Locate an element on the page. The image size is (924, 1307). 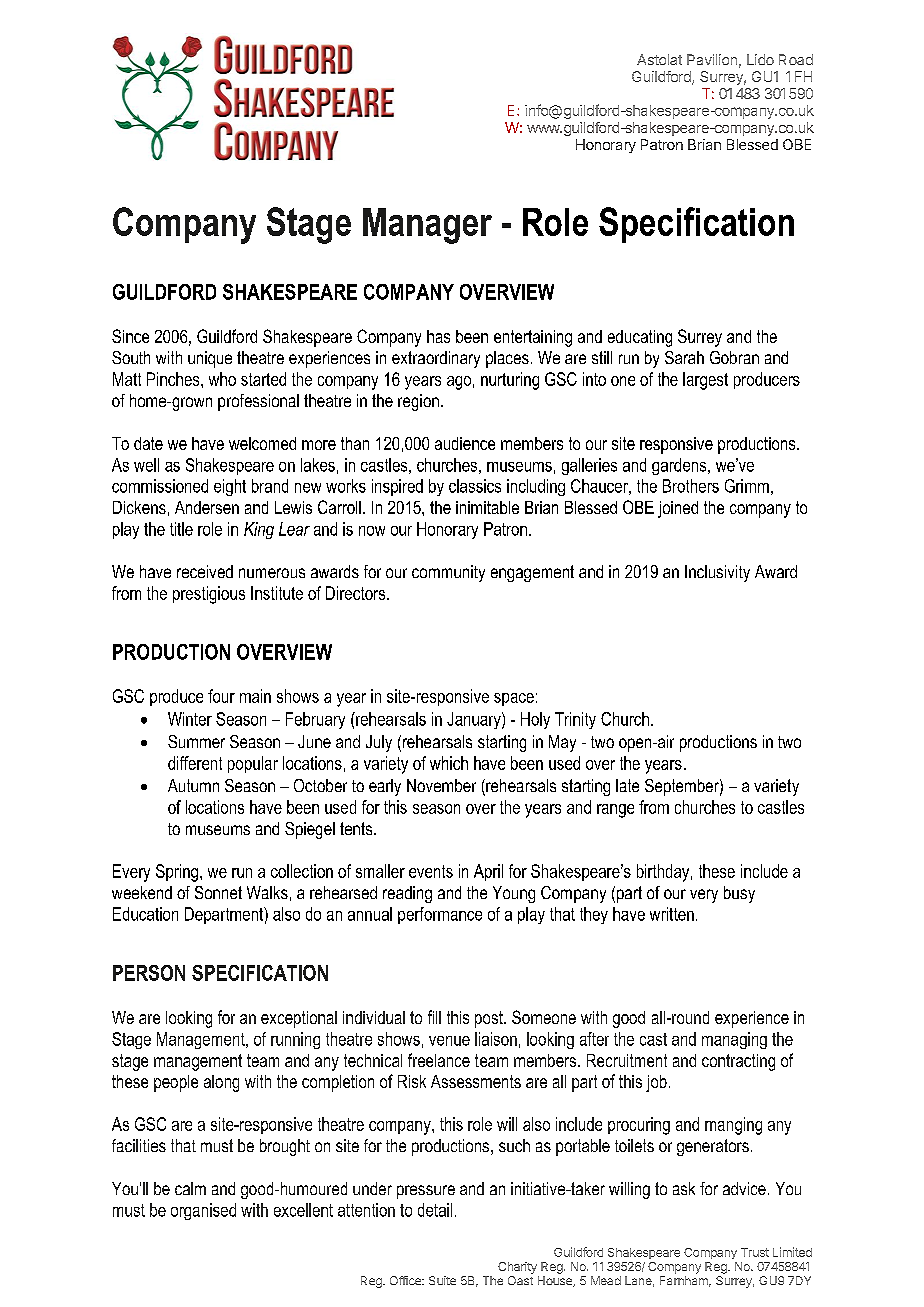
Pavilion is located at coordinates (712, 59).
